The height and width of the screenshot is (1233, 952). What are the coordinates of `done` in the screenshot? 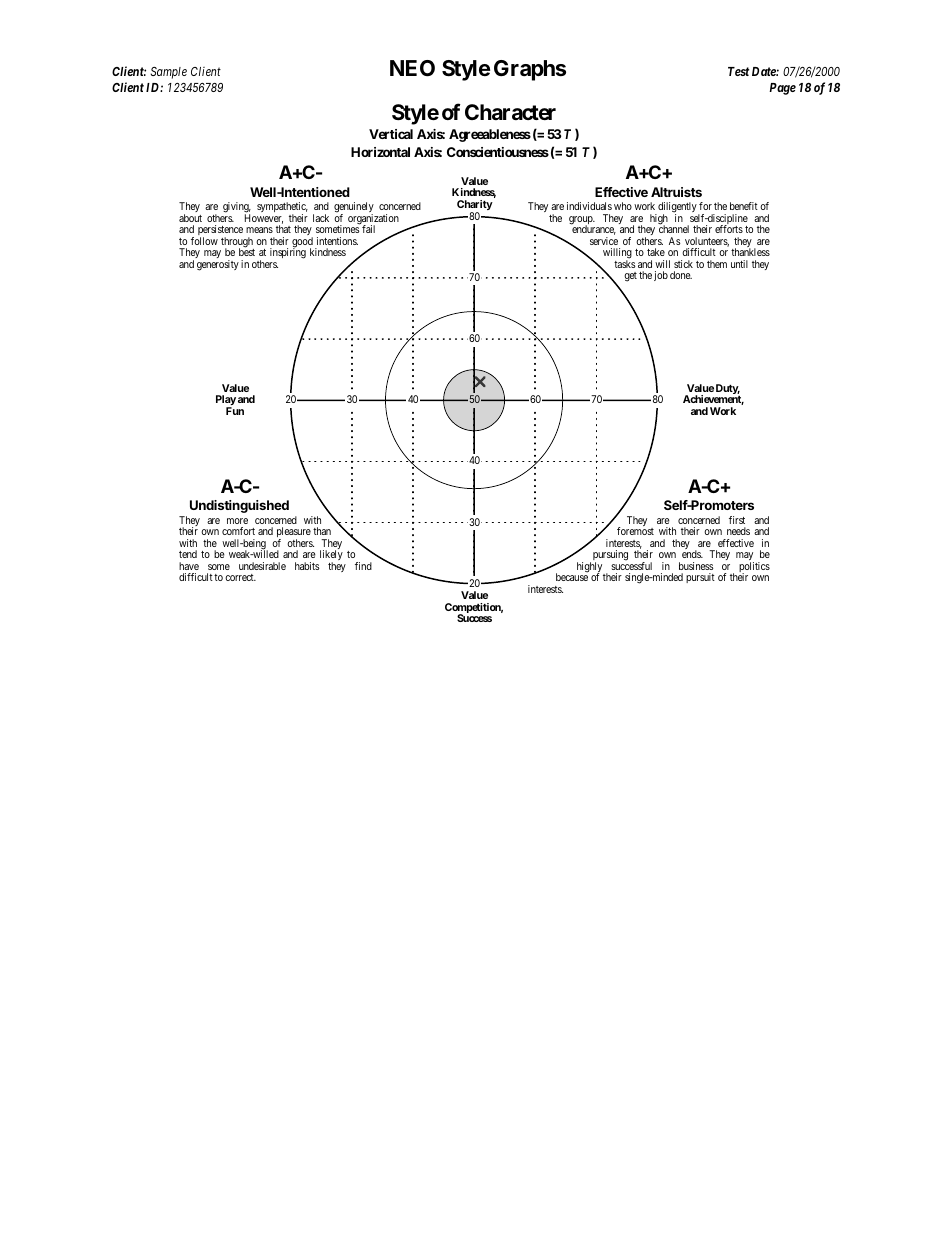 It's located at (681, 275).
